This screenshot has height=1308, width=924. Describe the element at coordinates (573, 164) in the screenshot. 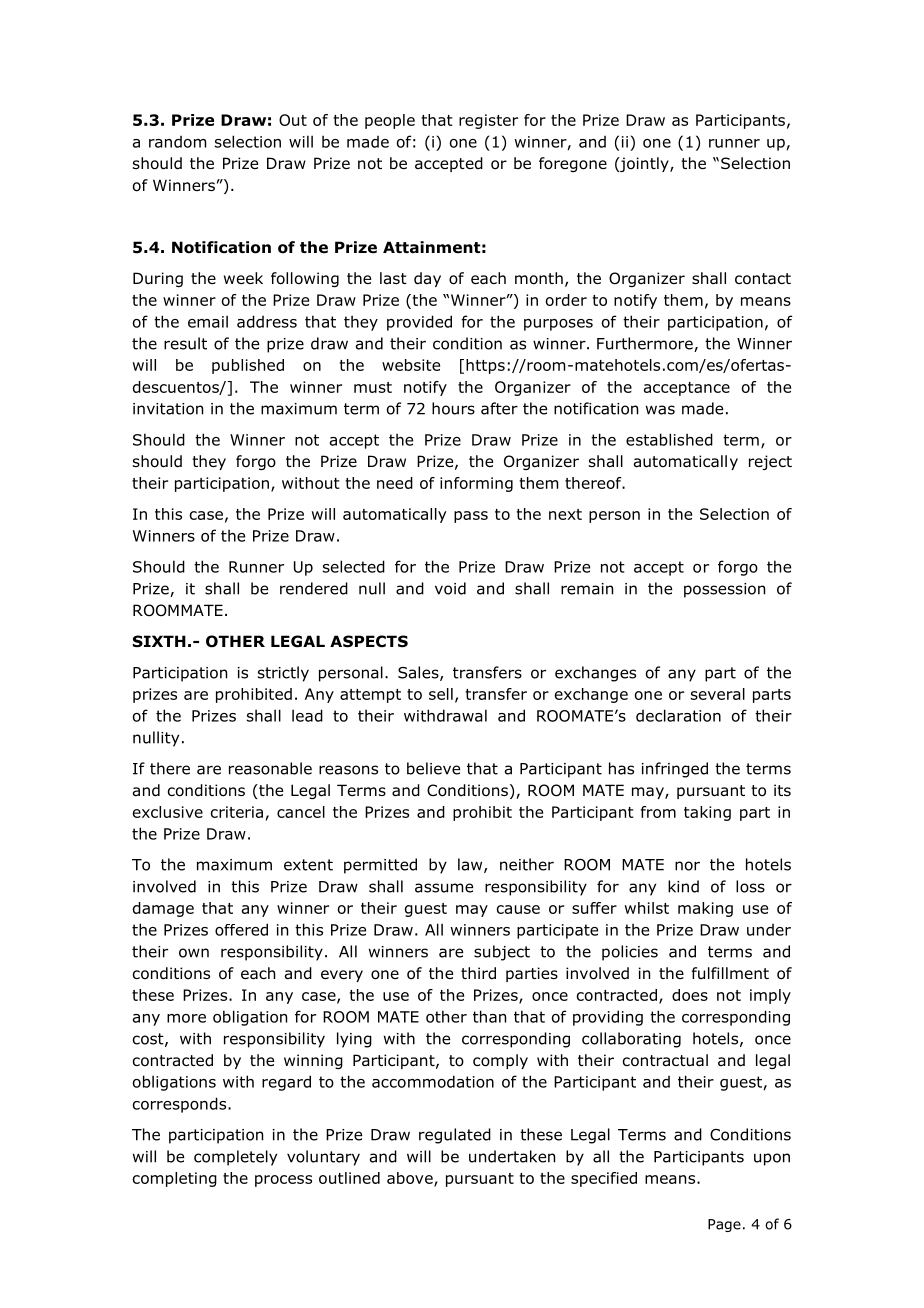

I see `foregone` at that location.
